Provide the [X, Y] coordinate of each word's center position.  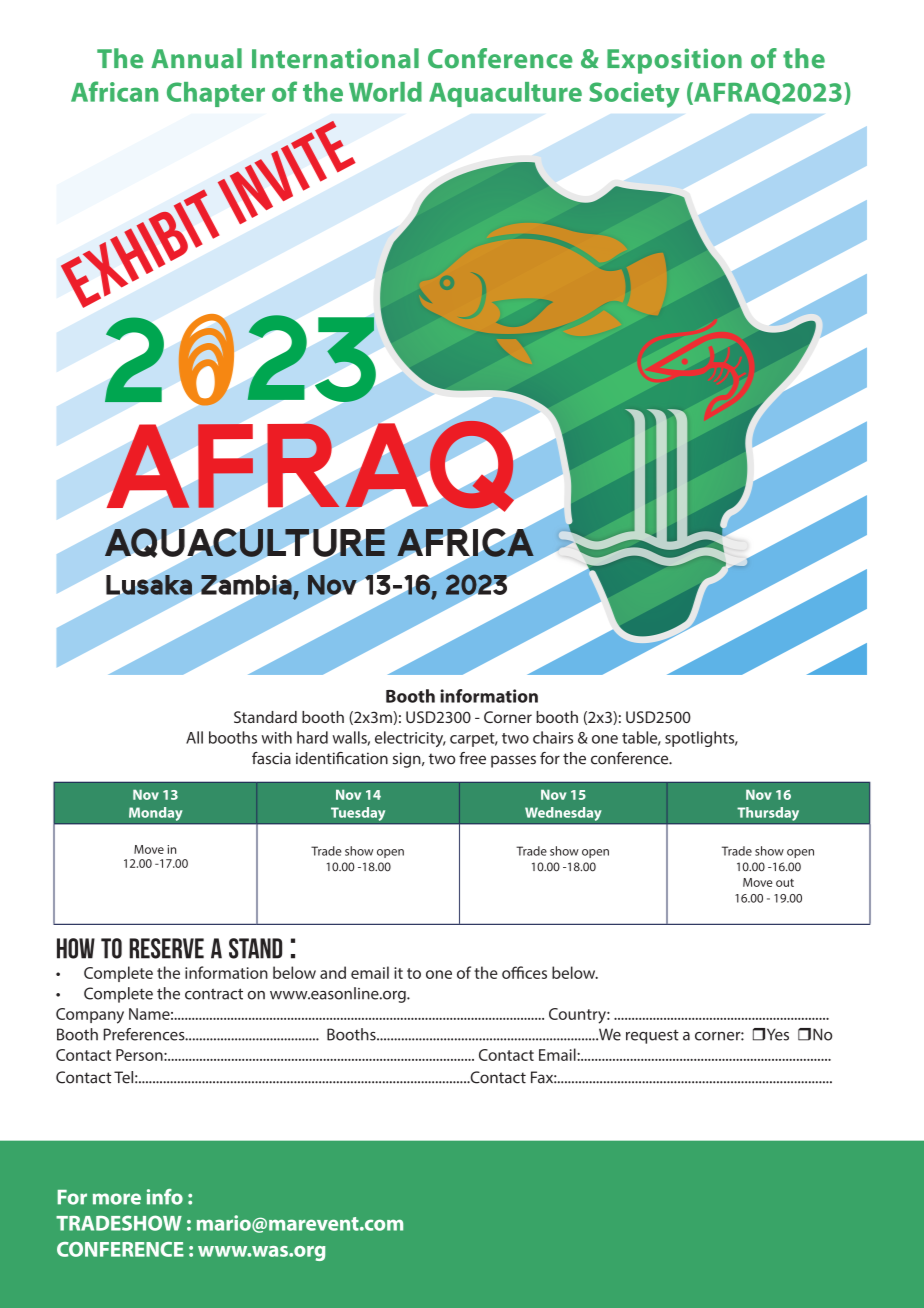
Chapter [216, 94]
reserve [166, 948]
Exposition [674, 61]
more [117, 1199]
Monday [156, 814]
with [276, 737]
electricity [410, 739]
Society [634, 95]
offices [524, 972]
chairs [553, 737]
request [652, 1037]
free [472, 758]
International [335, 58]
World [385, 92]
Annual [196, 58]
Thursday [768, 814]
